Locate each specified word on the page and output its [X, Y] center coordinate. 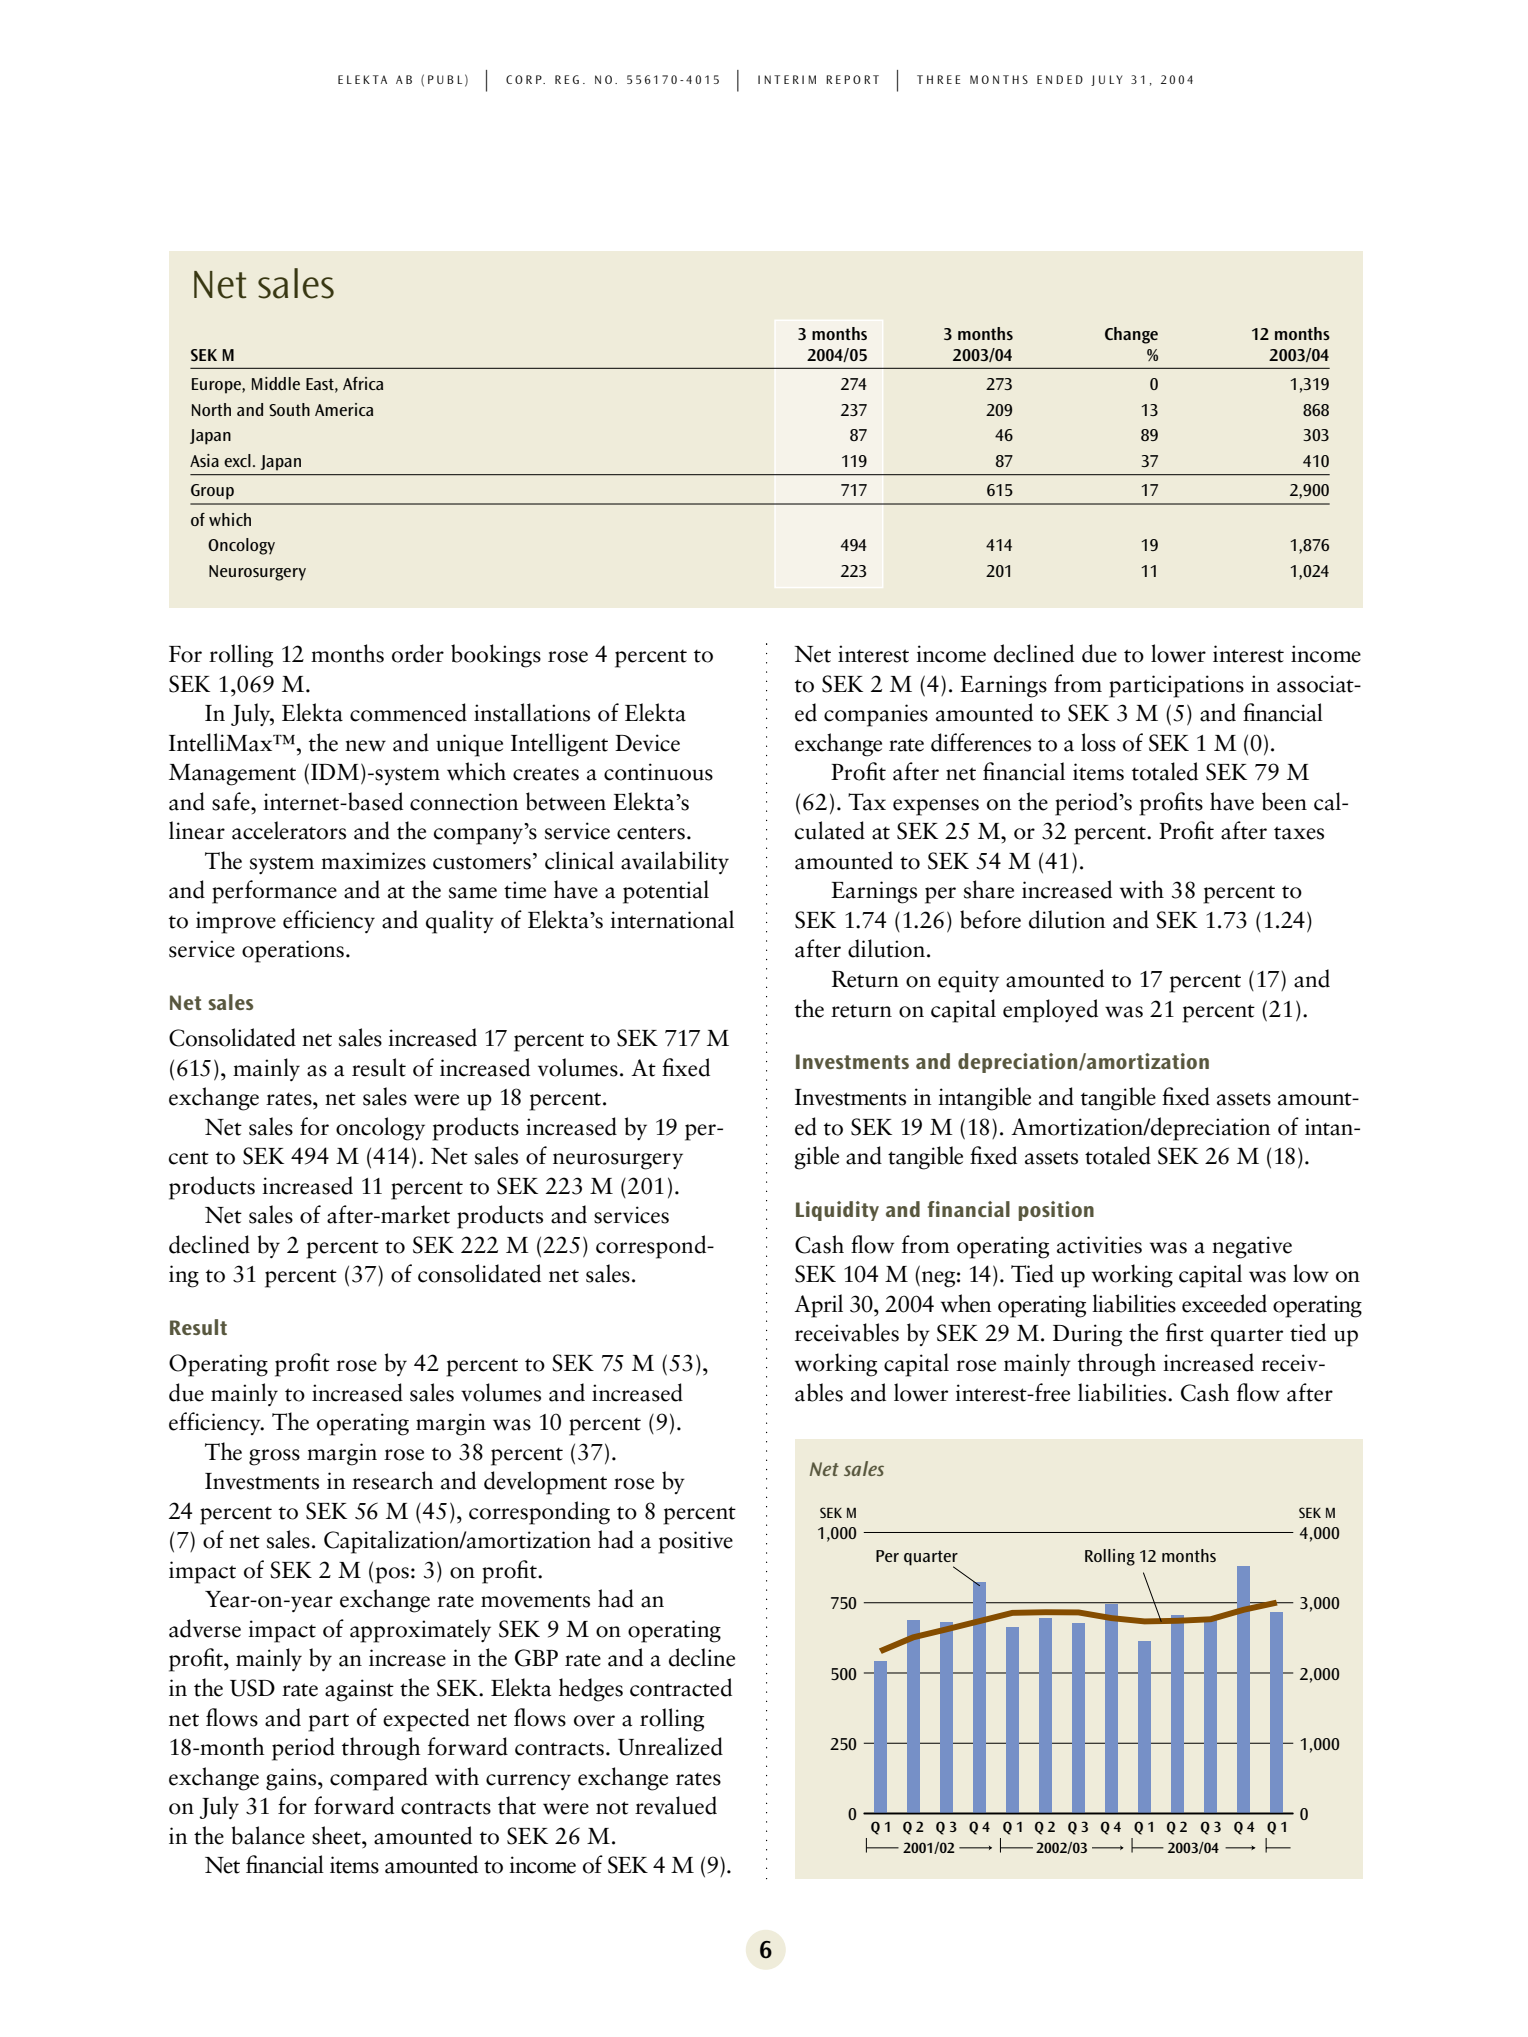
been [1284, 801]
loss [1098, 742]
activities [1099, 1245]
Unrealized [670, 1746]
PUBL [445, 79]
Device [647, 743]
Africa [363, 383]
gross [274, 1457]
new [365, 746]
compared [379, 1779]
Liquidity [837, 1211]
